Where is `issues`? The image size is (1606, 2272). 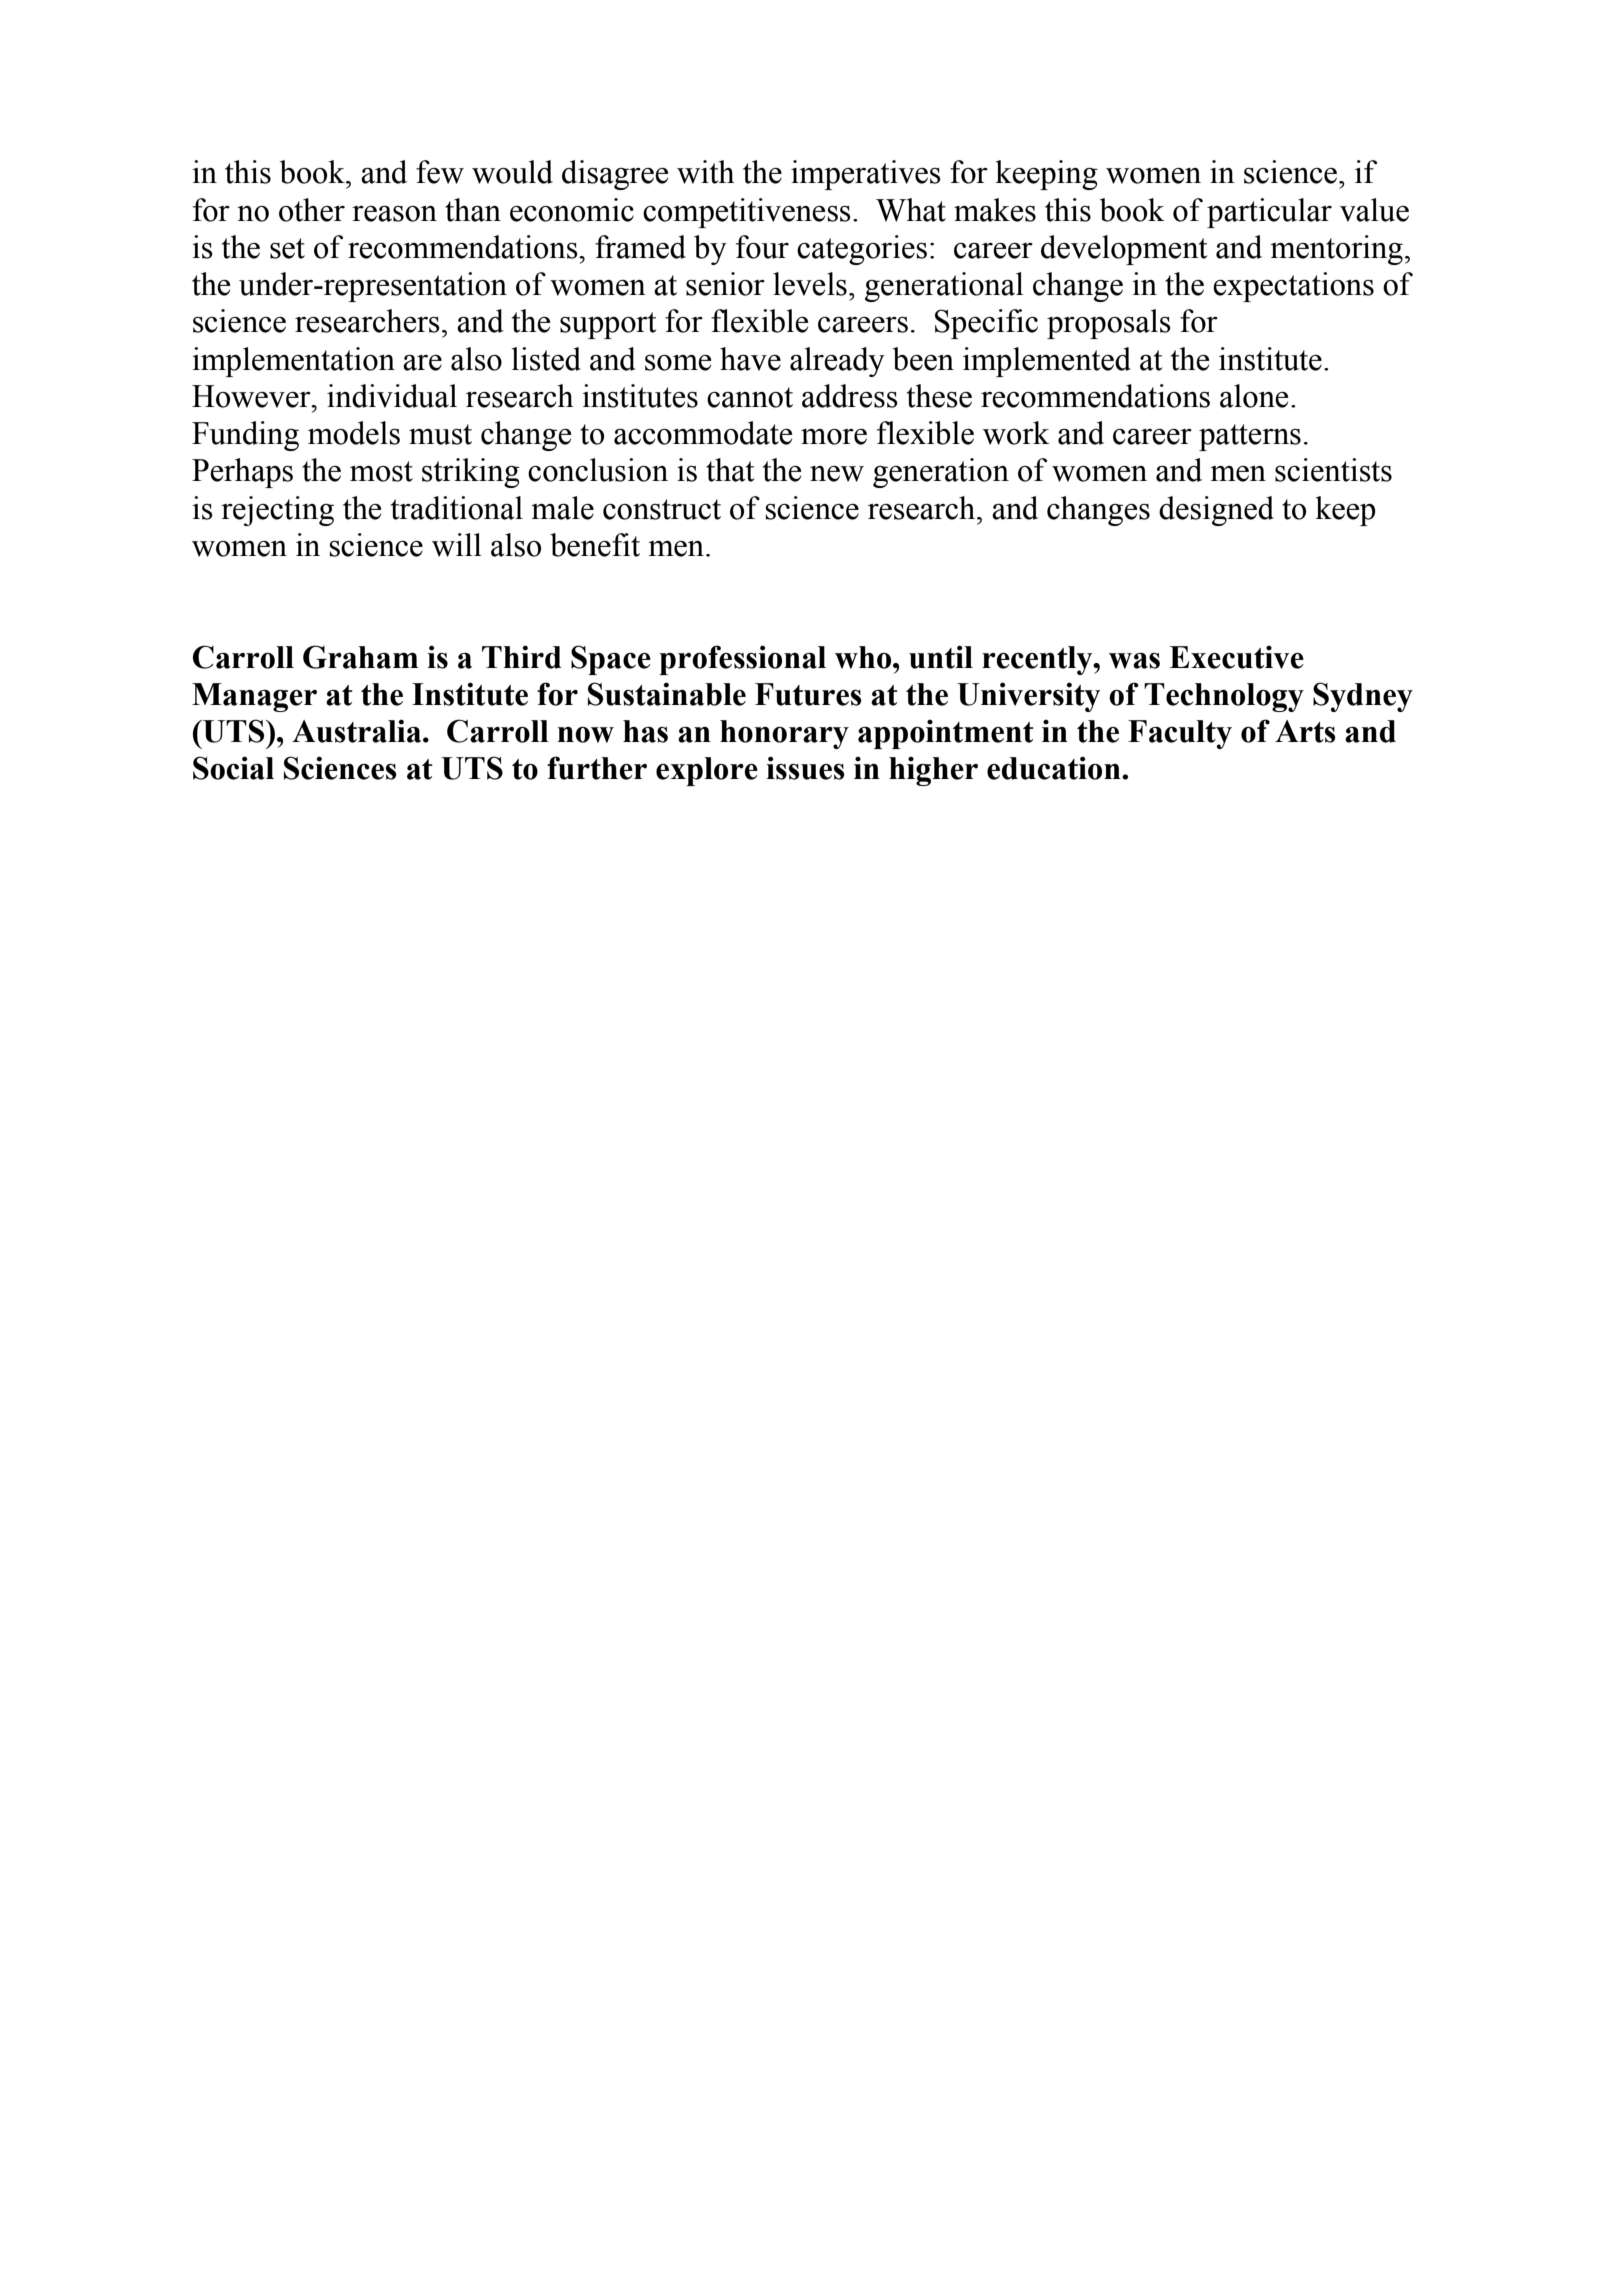
issues is located at coordinates (805, 768).
